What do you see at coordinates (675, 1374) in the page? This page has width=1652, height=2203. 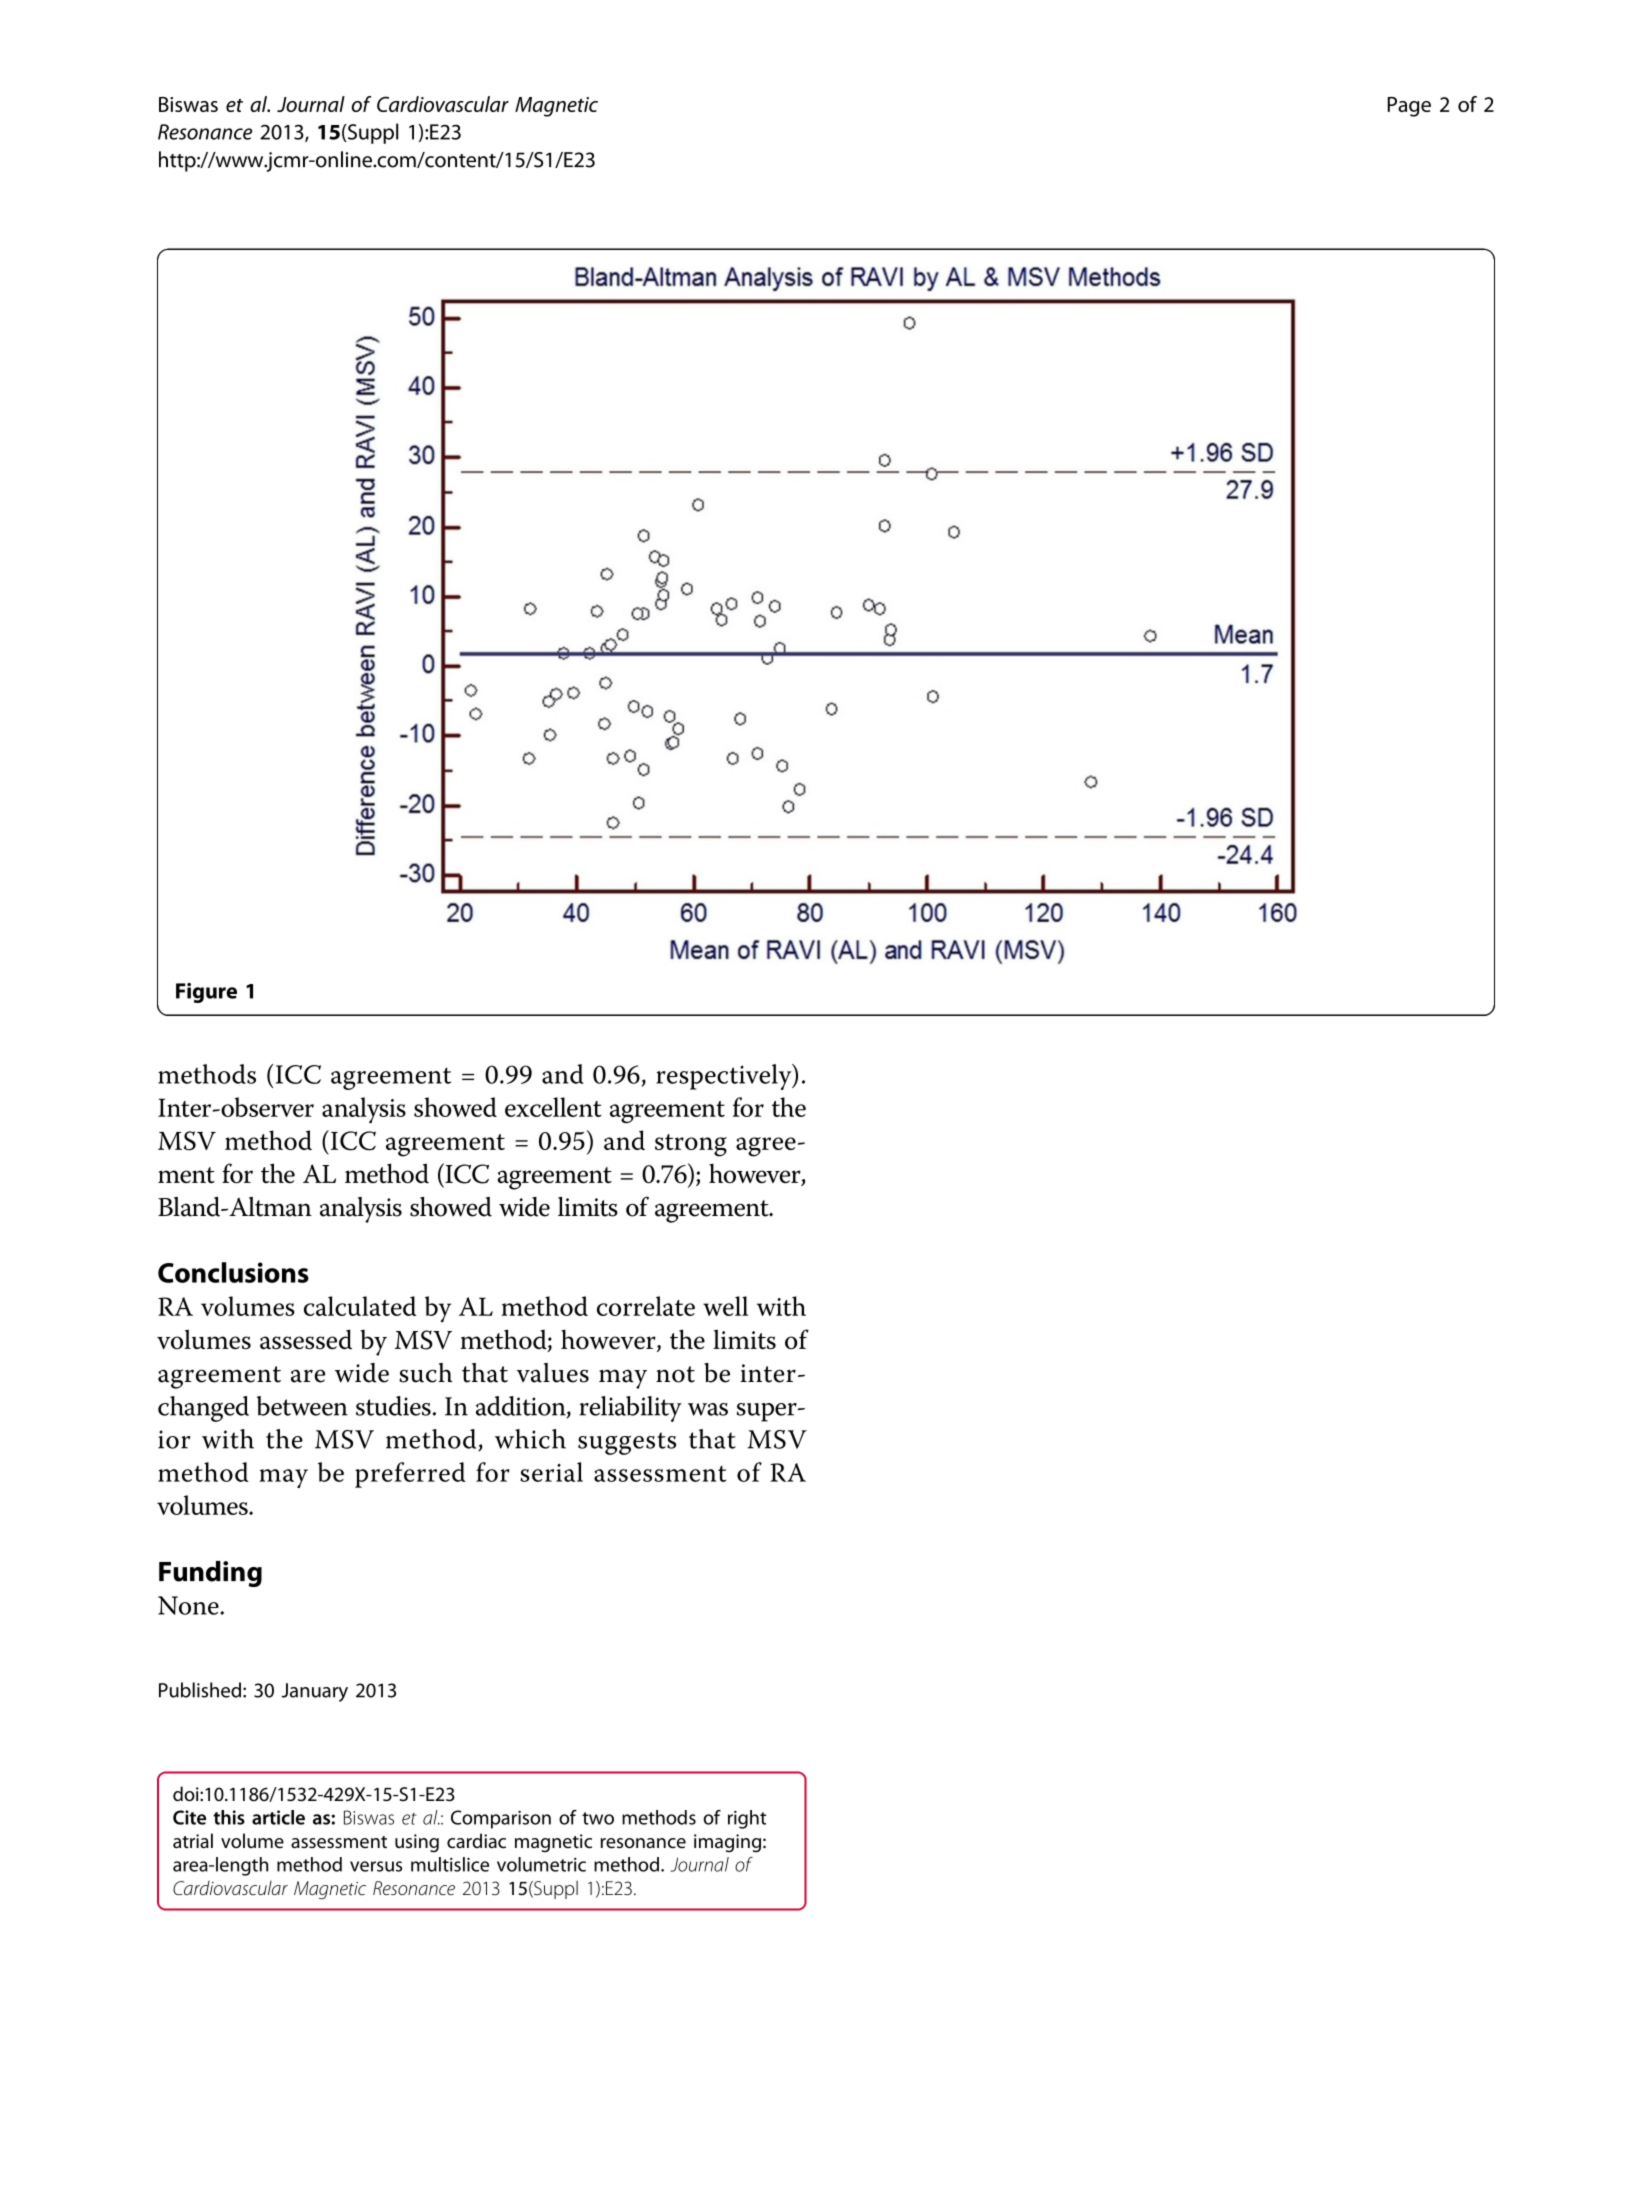 I see `not` at bounding box center [675, 1374].
